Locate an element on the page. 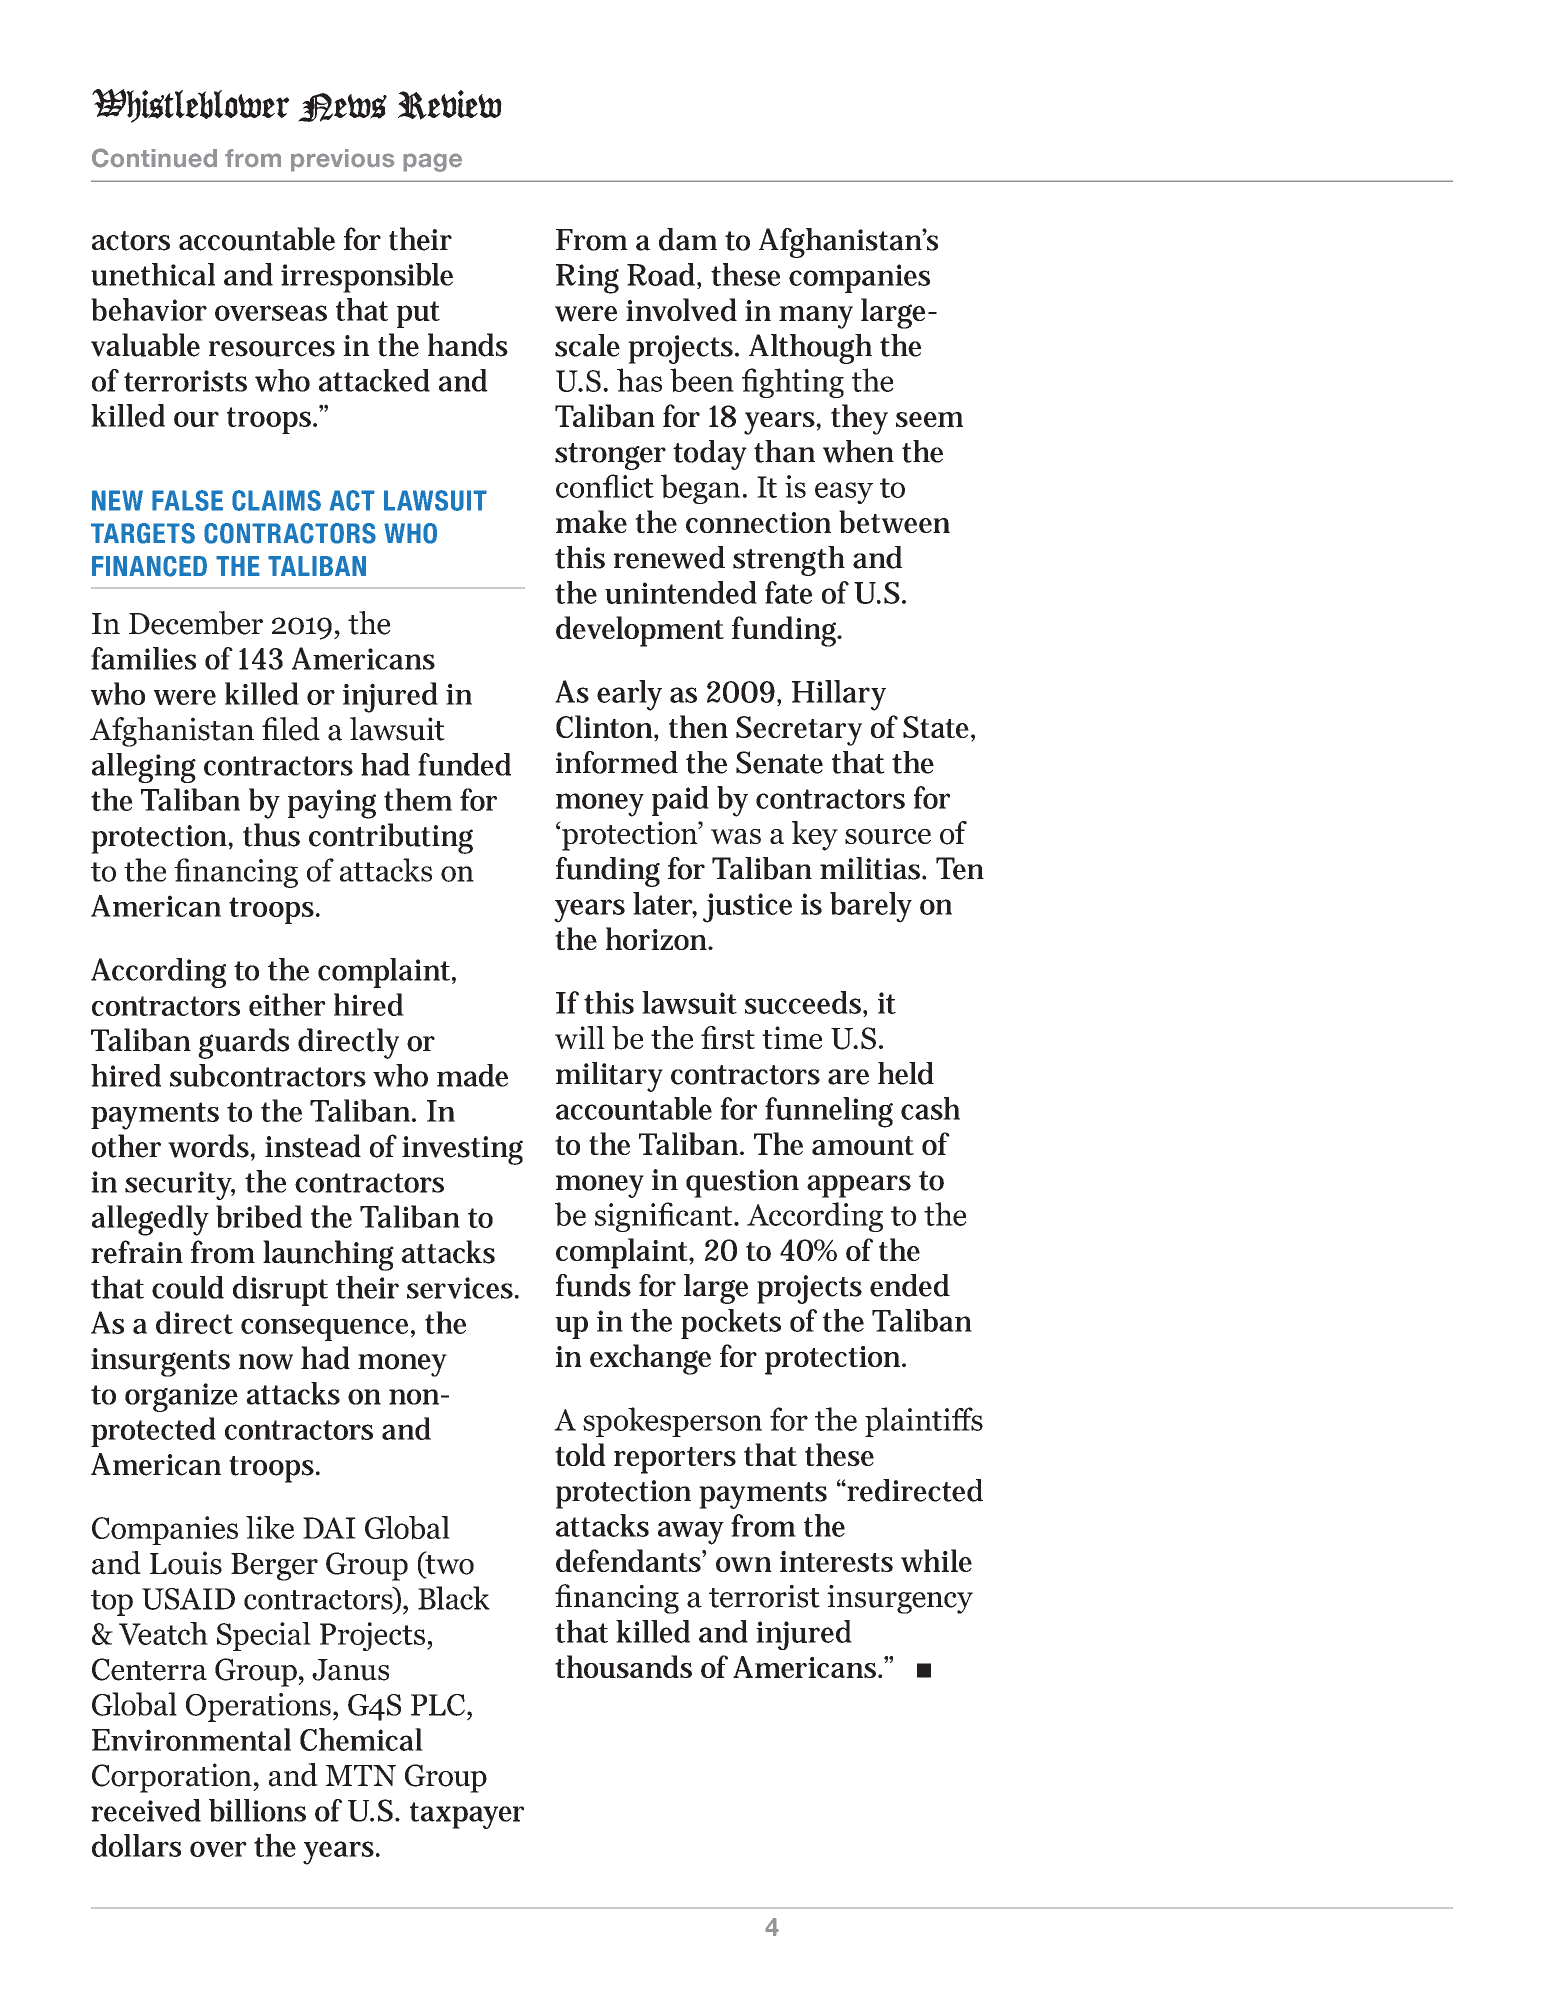  Ring is located at coordinates (587, 279).
